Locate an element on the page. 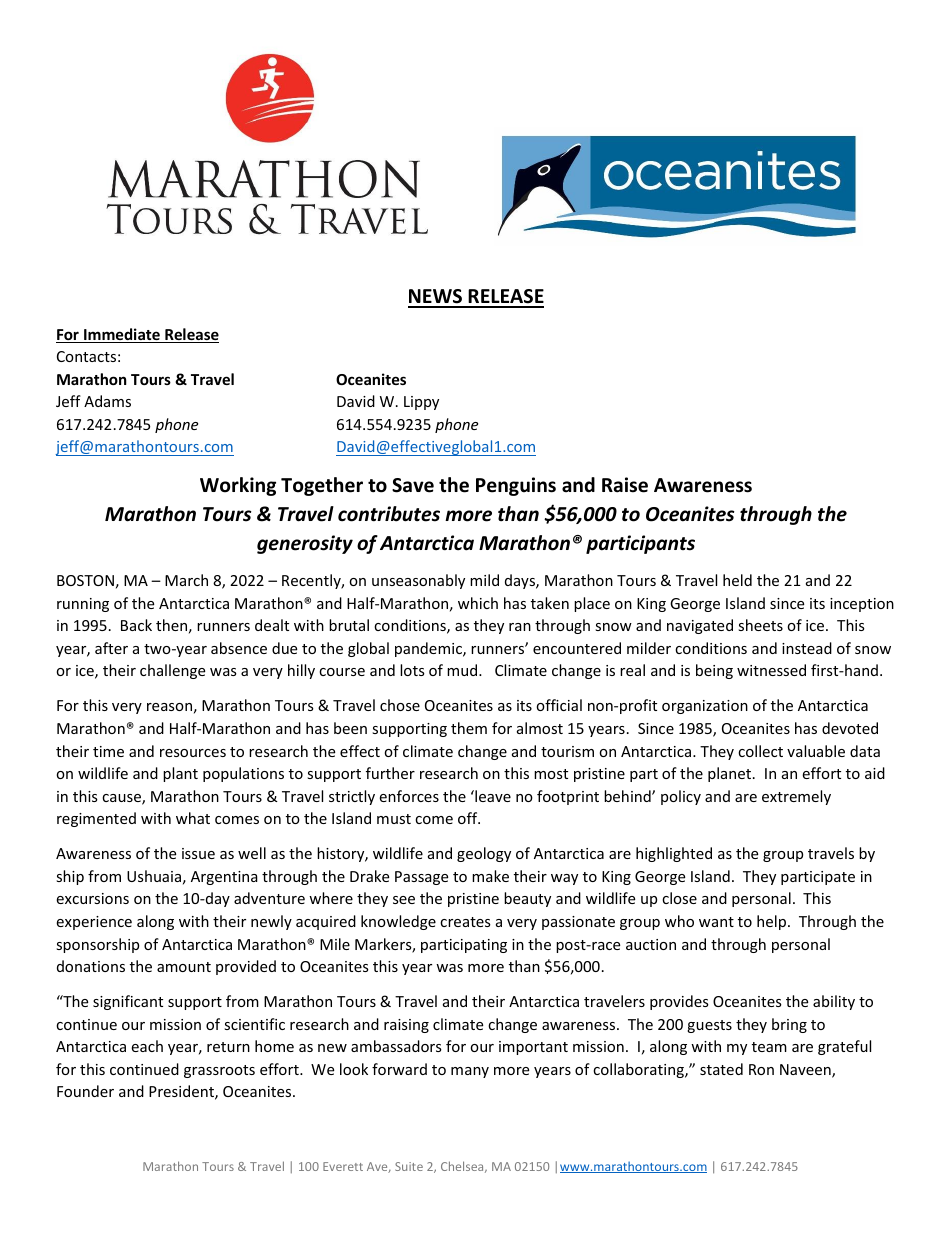 The width and height of the image is (952, 1233). Founder is located at coordinates (85, 1091).
